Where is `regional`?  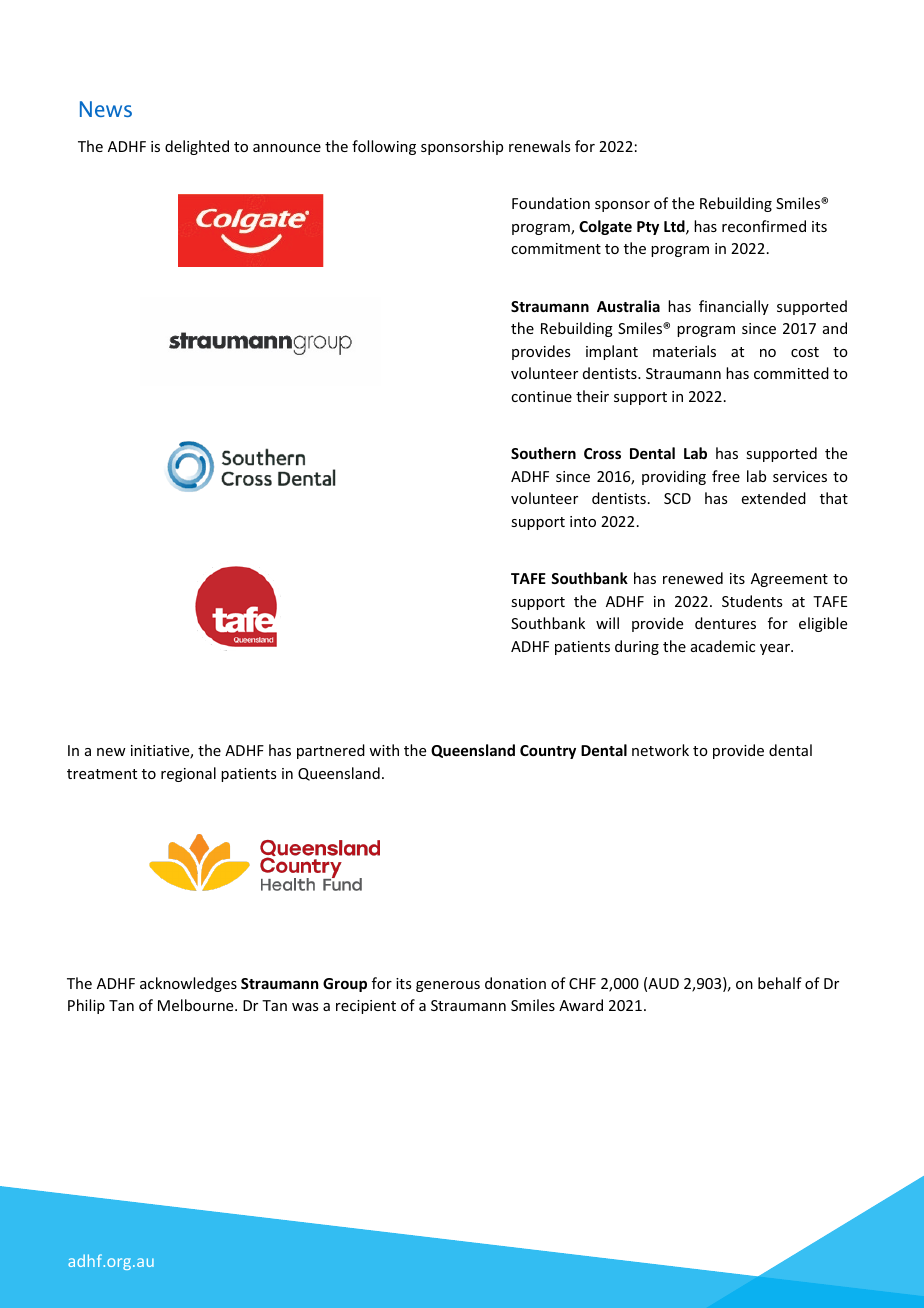 regional is located at coordinates (188, 774).
